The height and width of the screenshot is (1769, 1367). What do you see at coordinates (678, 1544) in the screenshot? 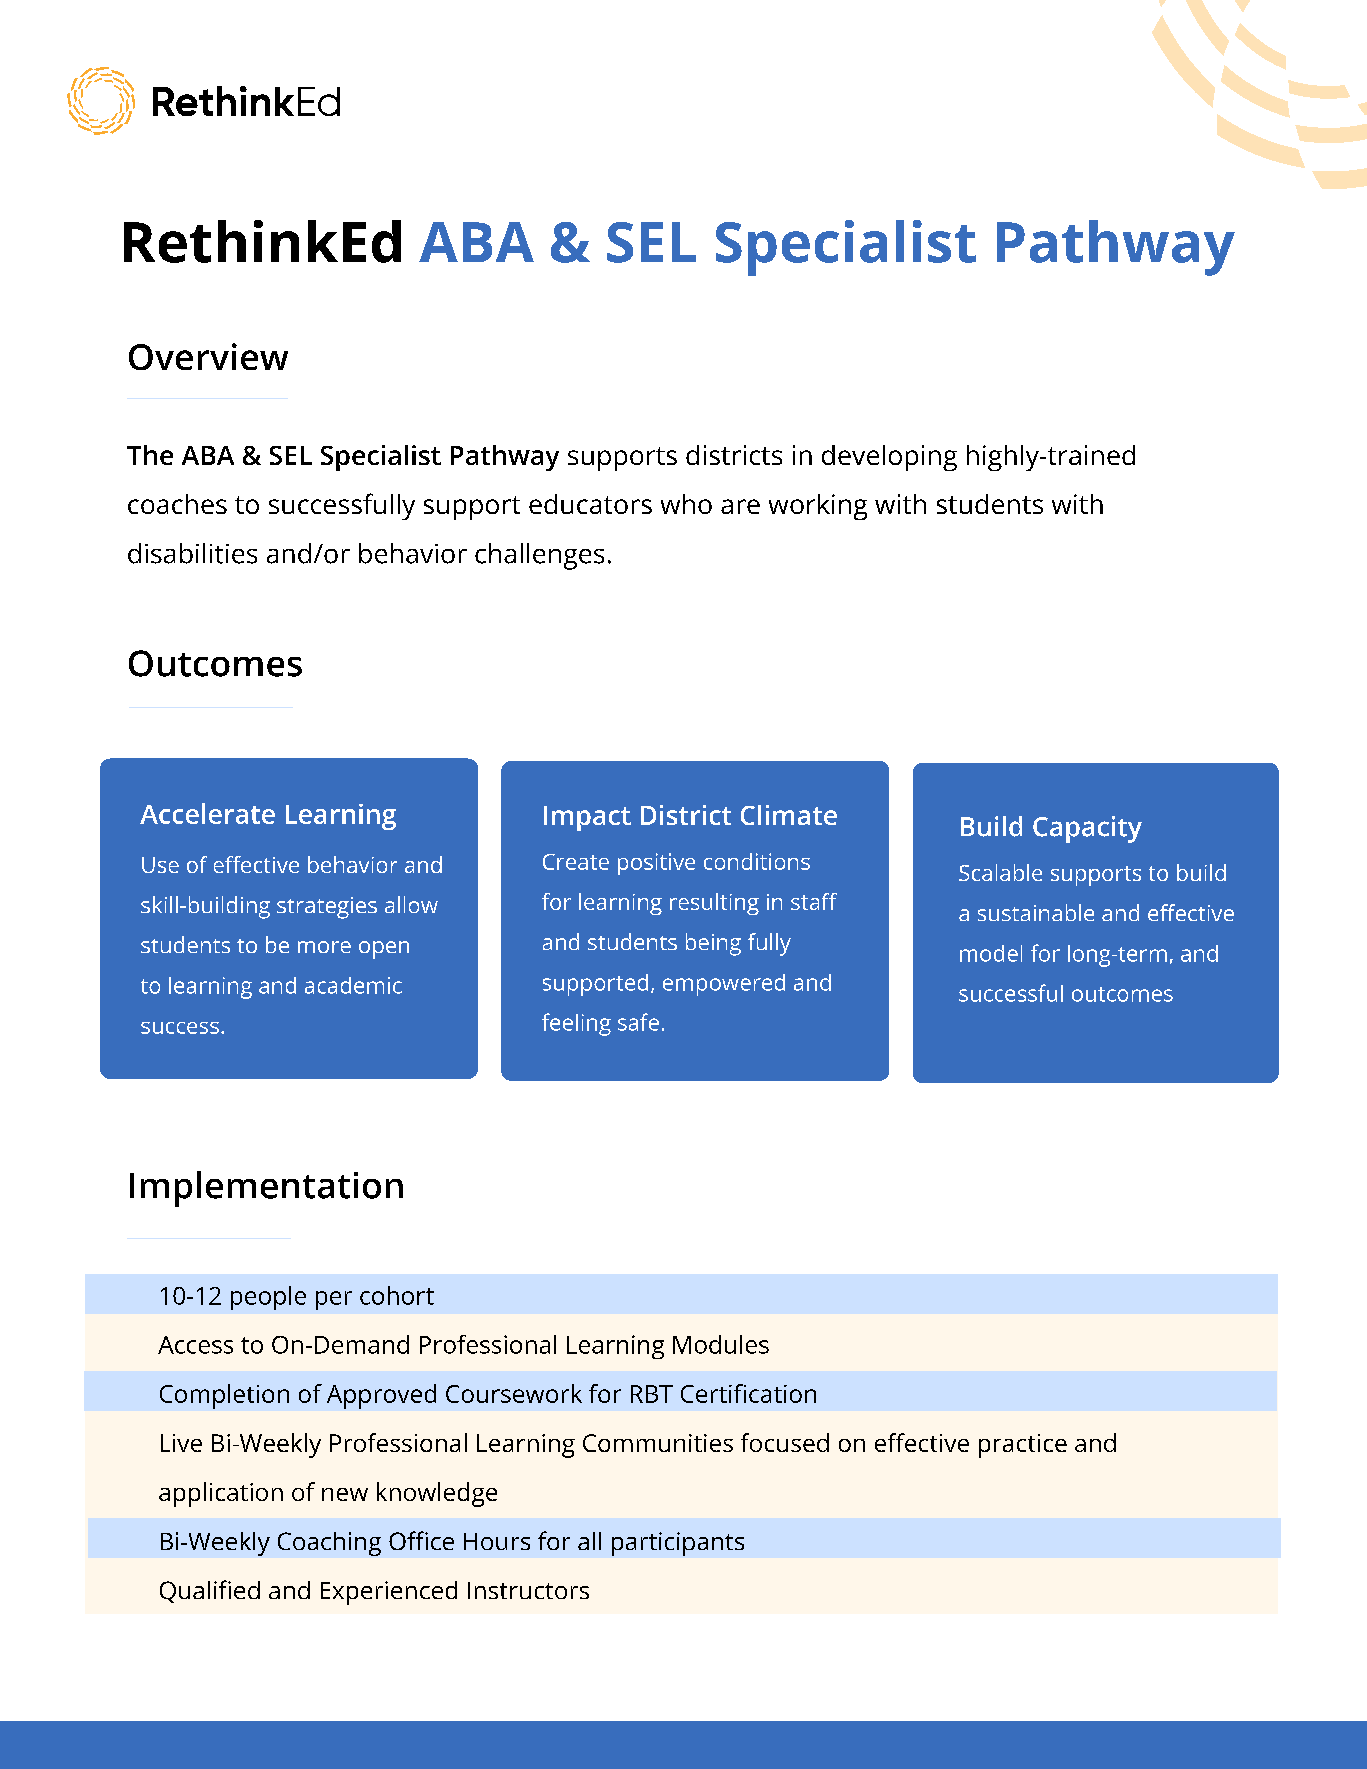
I see `participants` at bounding box center [678, 1544].
